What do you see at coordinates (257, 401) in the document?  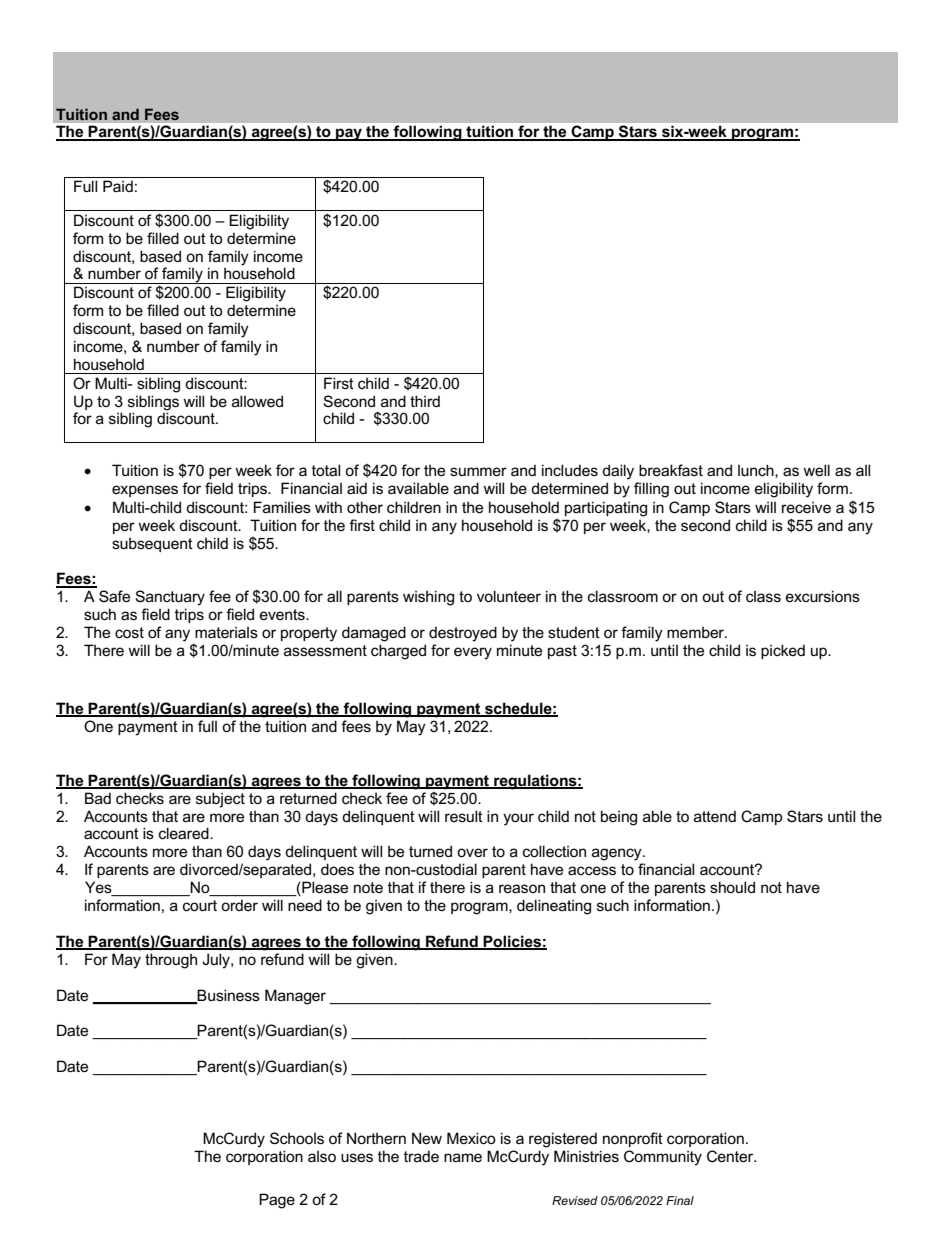 I see `allowed` at bounding box center [257, 401].
